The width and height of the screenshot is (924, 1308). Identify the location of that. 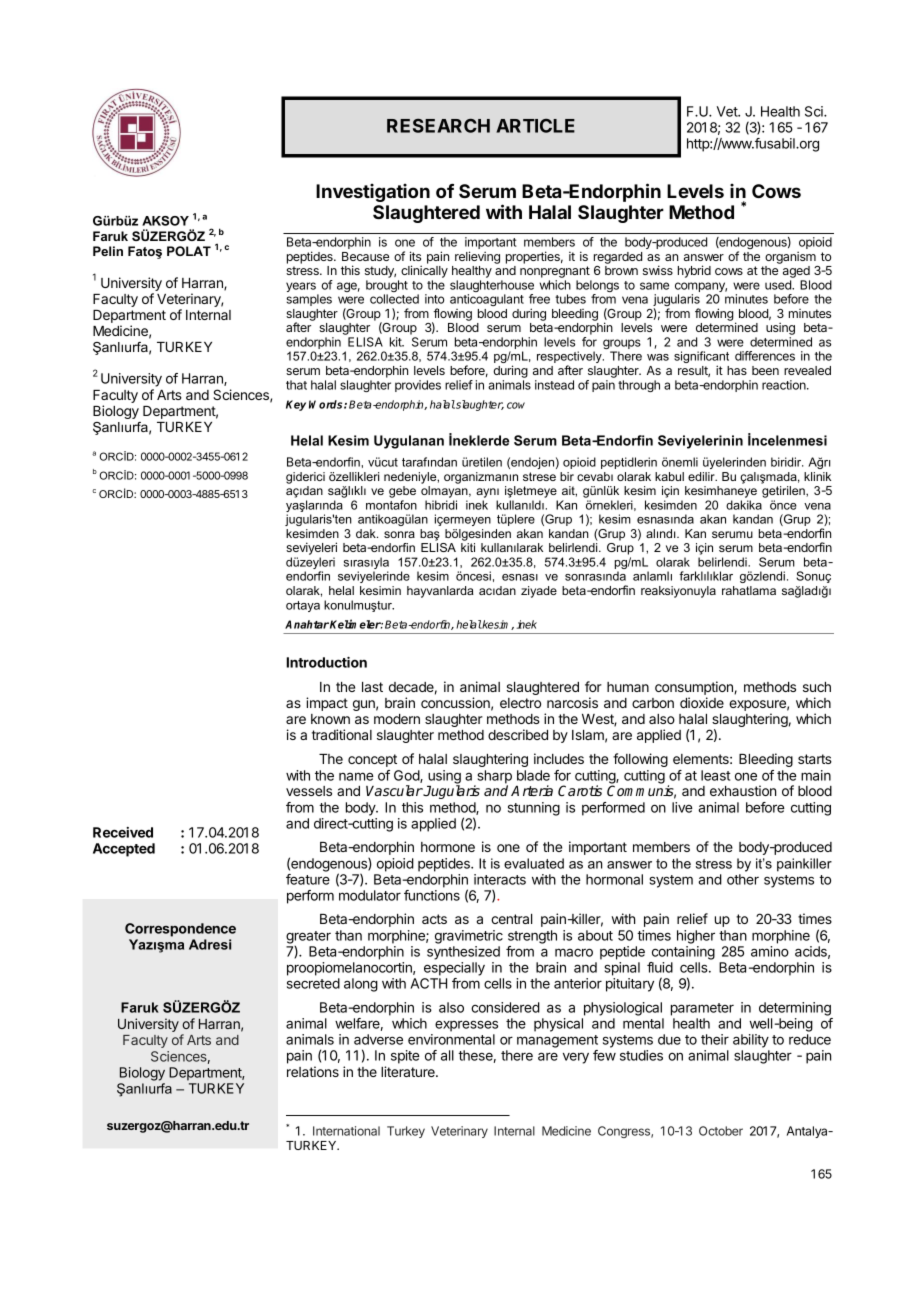
(296, 385).
